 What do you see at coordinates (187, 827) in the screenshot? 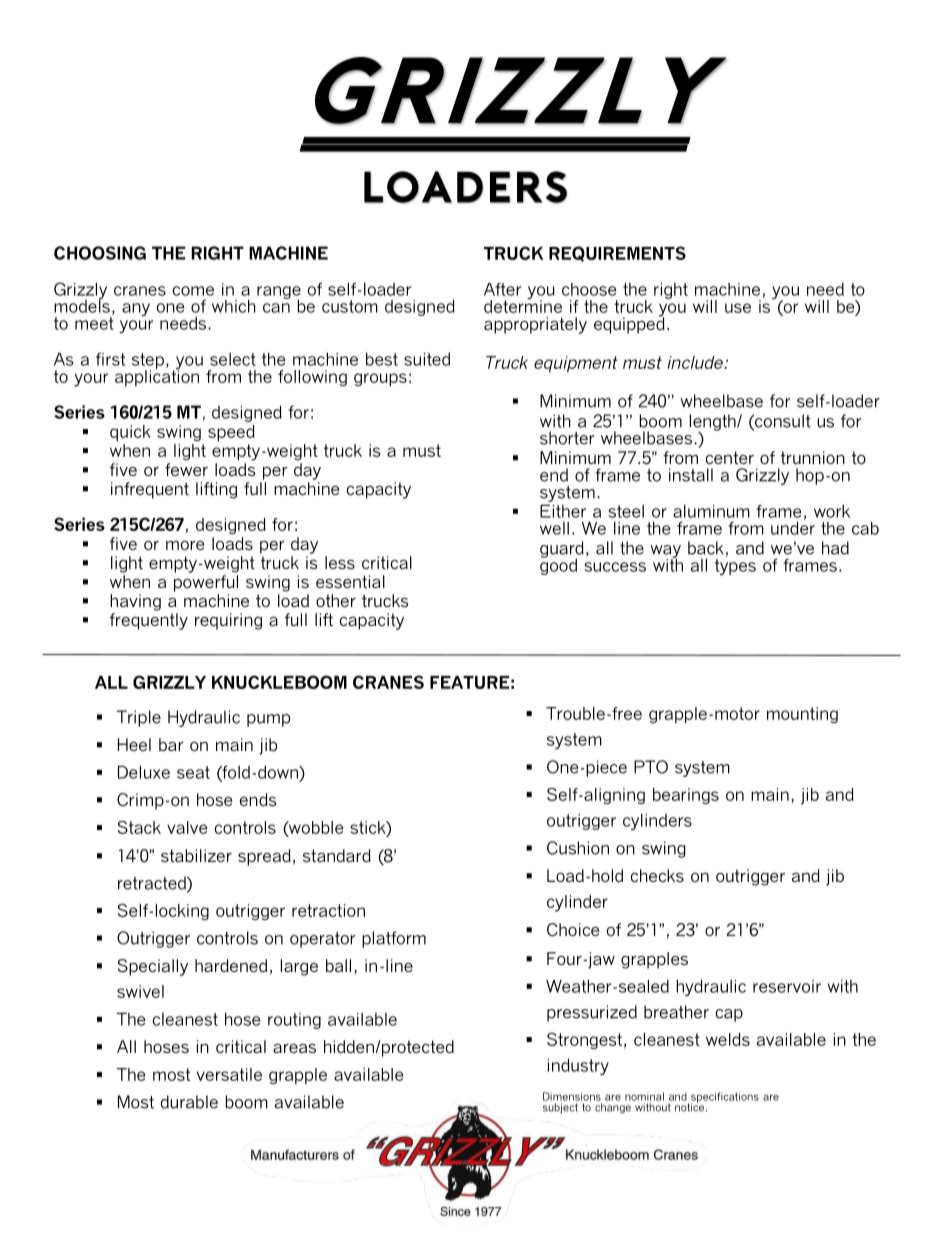
I see `valve` at bounding box center [187, 827].
